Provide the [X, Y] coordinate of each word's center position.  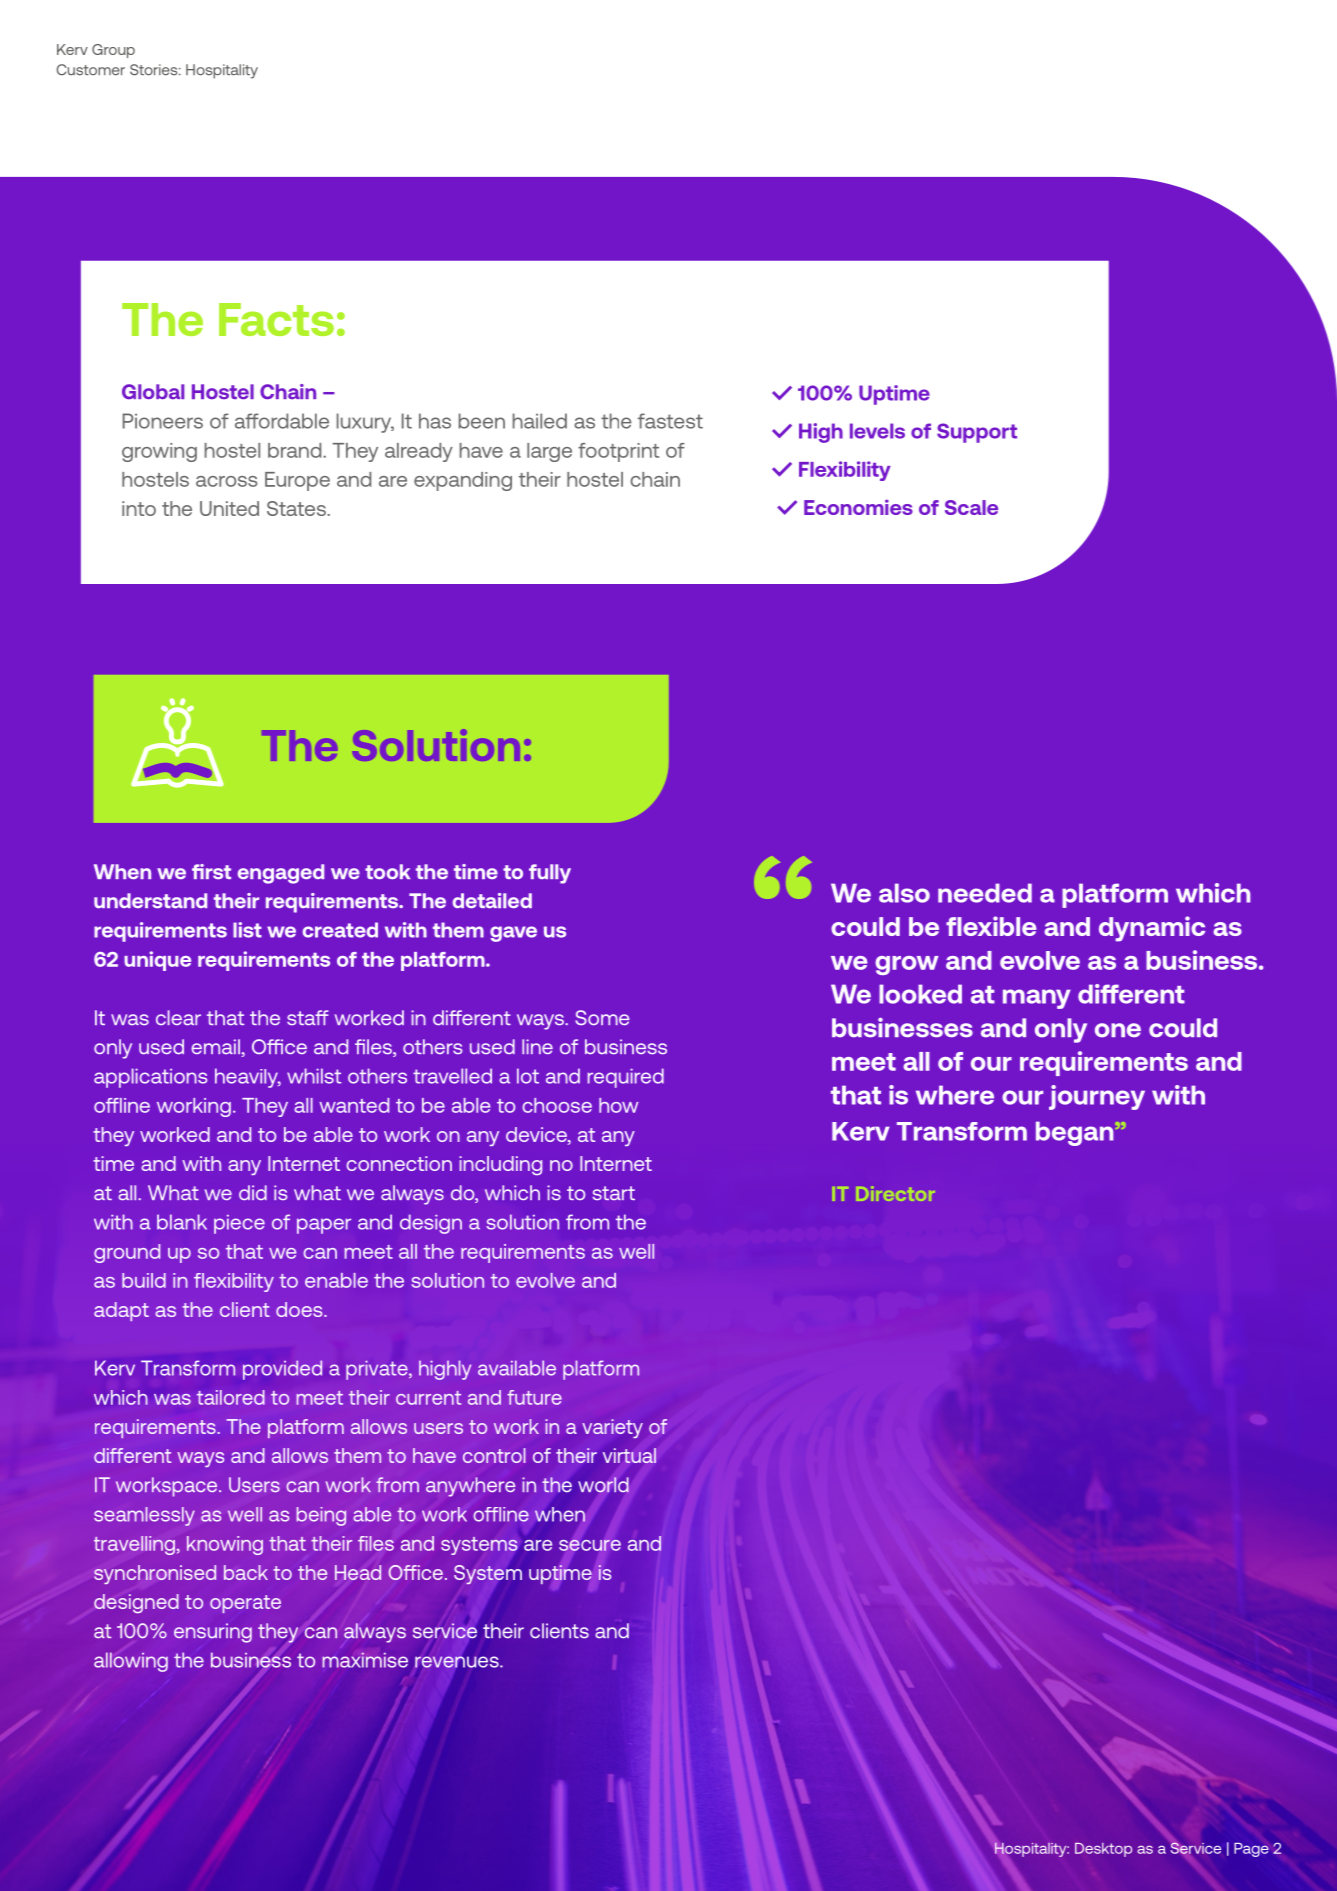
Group [113, 51]
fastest [670, 421]
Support [977, 433]
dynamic [1152, 929]
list [247, 930]
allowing [131, 1662]
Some [602, 1017]
